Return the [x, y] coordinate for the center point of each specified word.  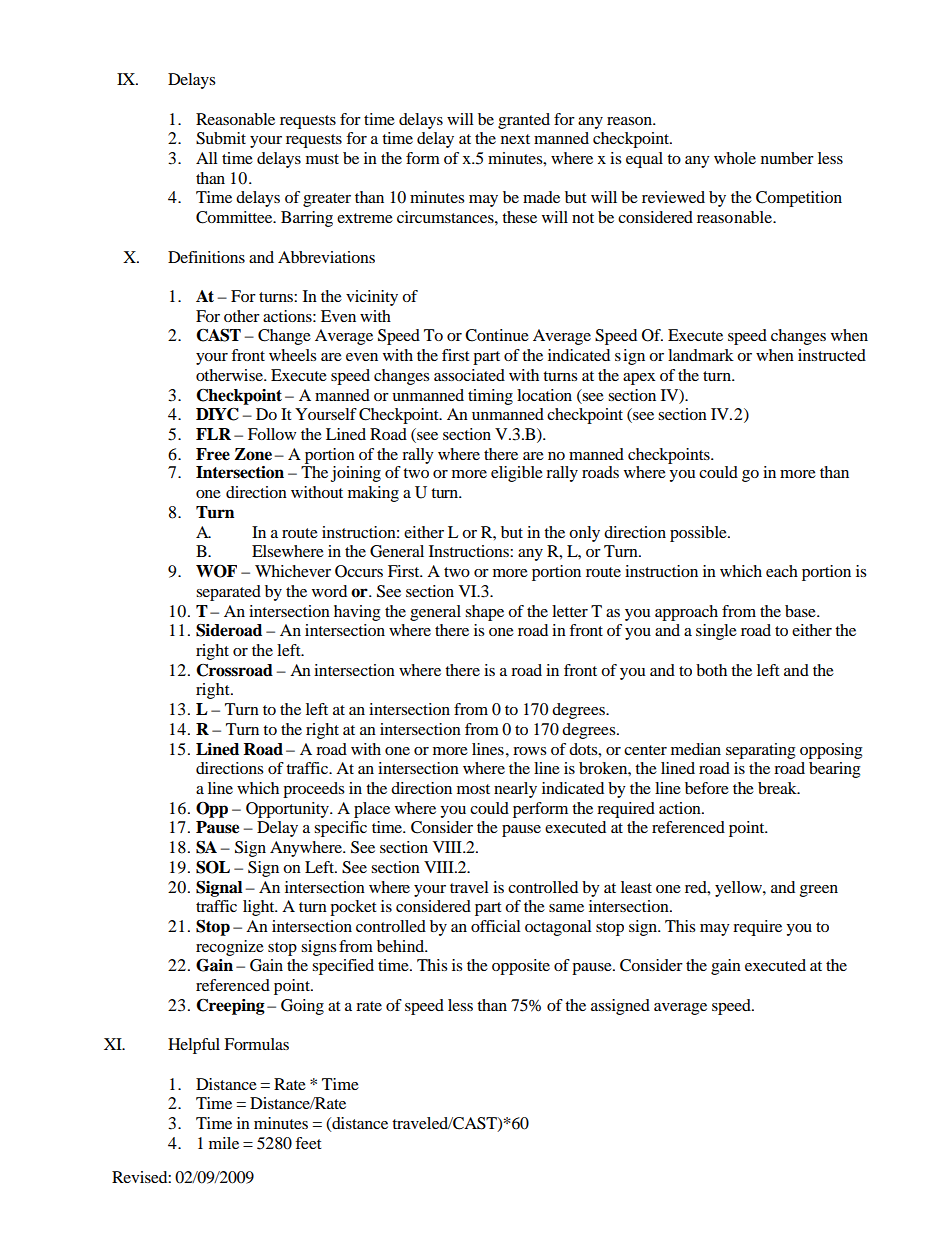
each [782, 571]
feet [308, 1143]
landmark [701, 355]
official [496, 926]
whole [735, 158]
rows [529, 751]
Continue [497, 335]
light [260, 908]
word [329, 591]
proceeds [313, 790]
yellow [739, 889]
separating [760, 751]
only [584, 534]
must [322, 159]
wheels [292, 355]
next [515, 139]
